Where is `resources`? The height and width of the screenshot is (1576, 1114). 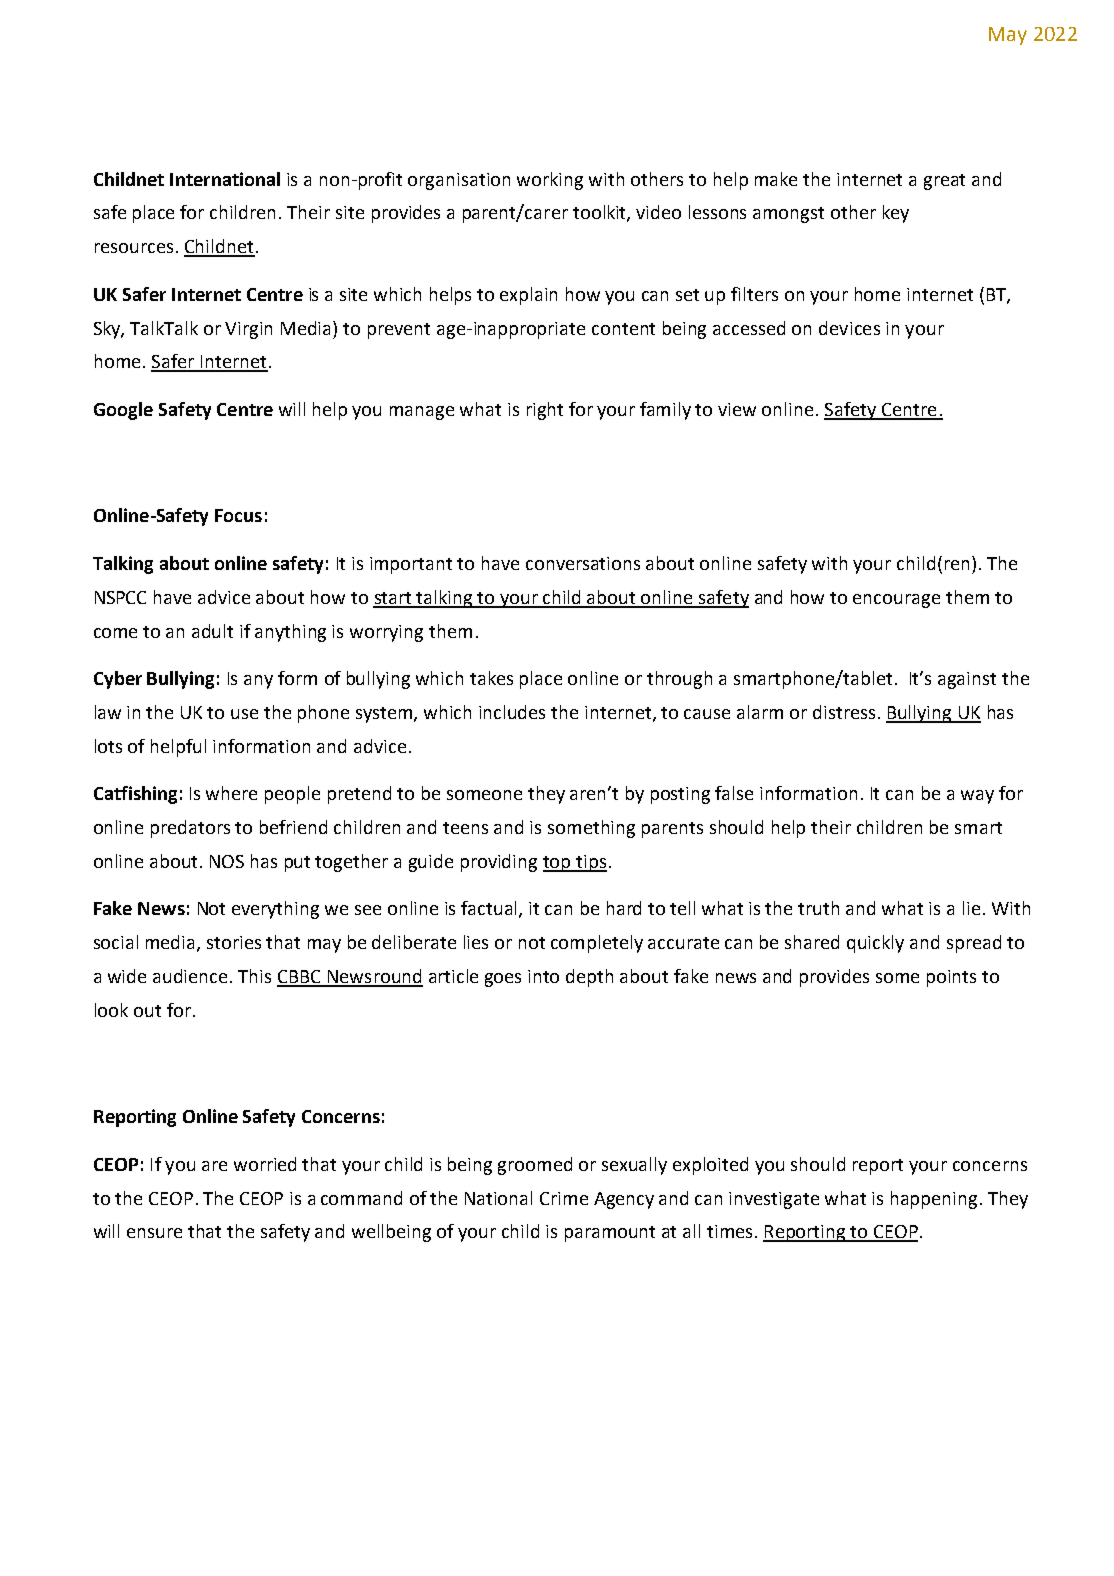 resources is located at coordinates (134, 248).
